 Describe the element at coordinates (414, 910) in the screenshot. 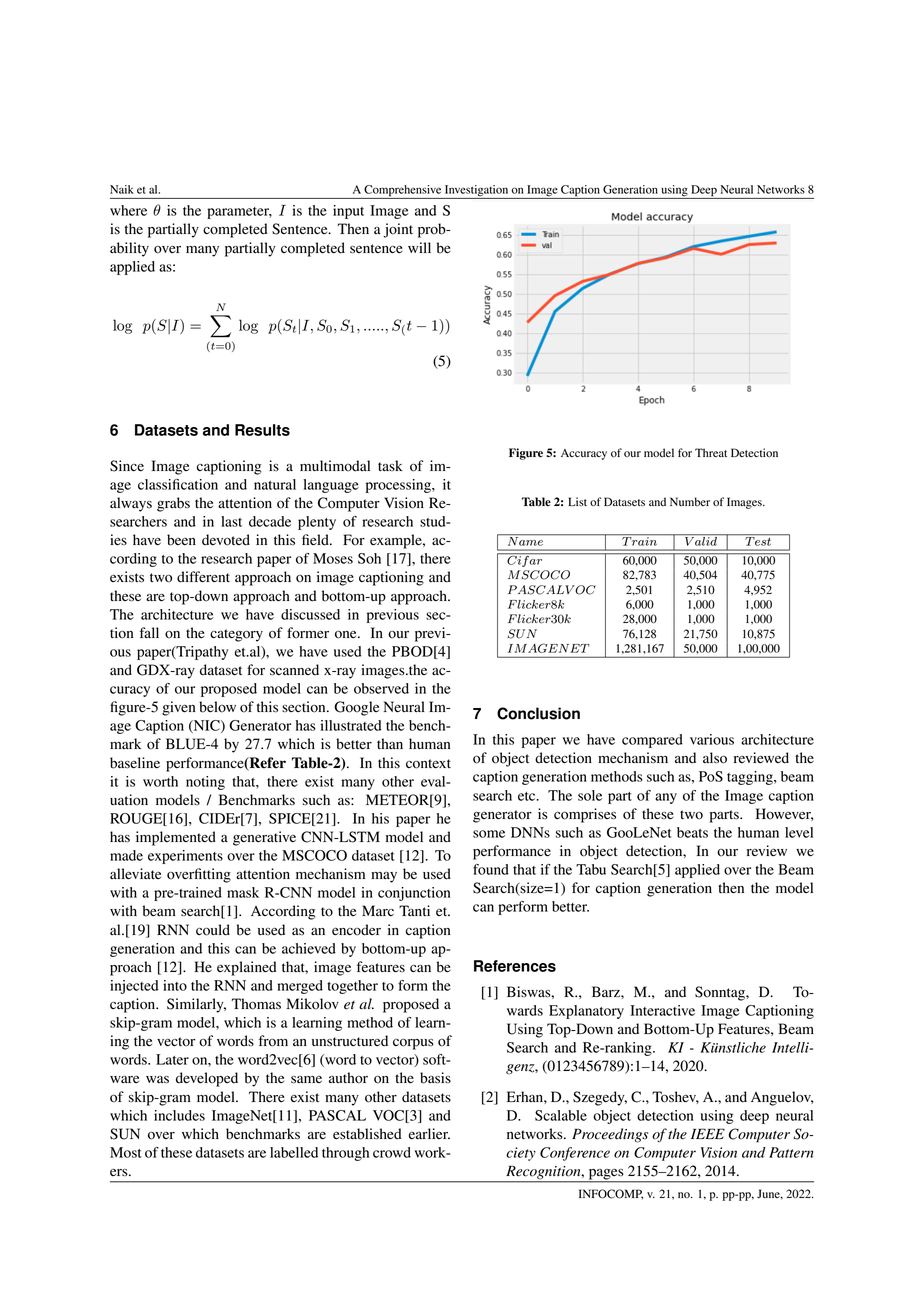

I see `Tanti` at that location.
